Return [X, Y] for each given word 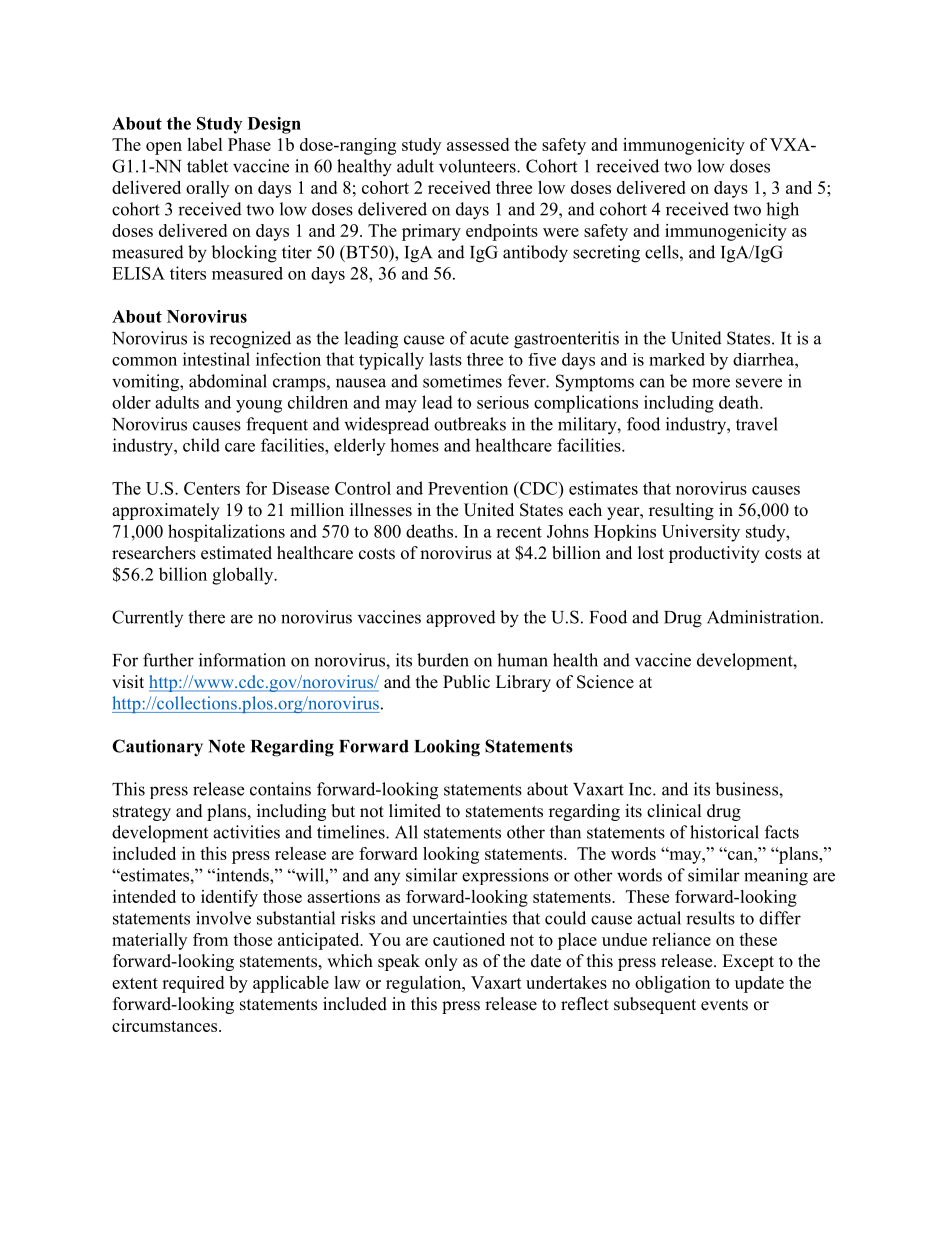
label [205, 144]
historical [724, 832]
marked [677, 359]
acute [489, 339]
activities [246, 832]
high [782, 211]
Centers [212, 488]
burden [443, 660]
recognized [250, 340]
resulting [681, 511]
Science [605, 682]
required [193, 984]
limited [415, 811]
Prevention [468, 488]
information [242, 660]
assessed [478, 144]
